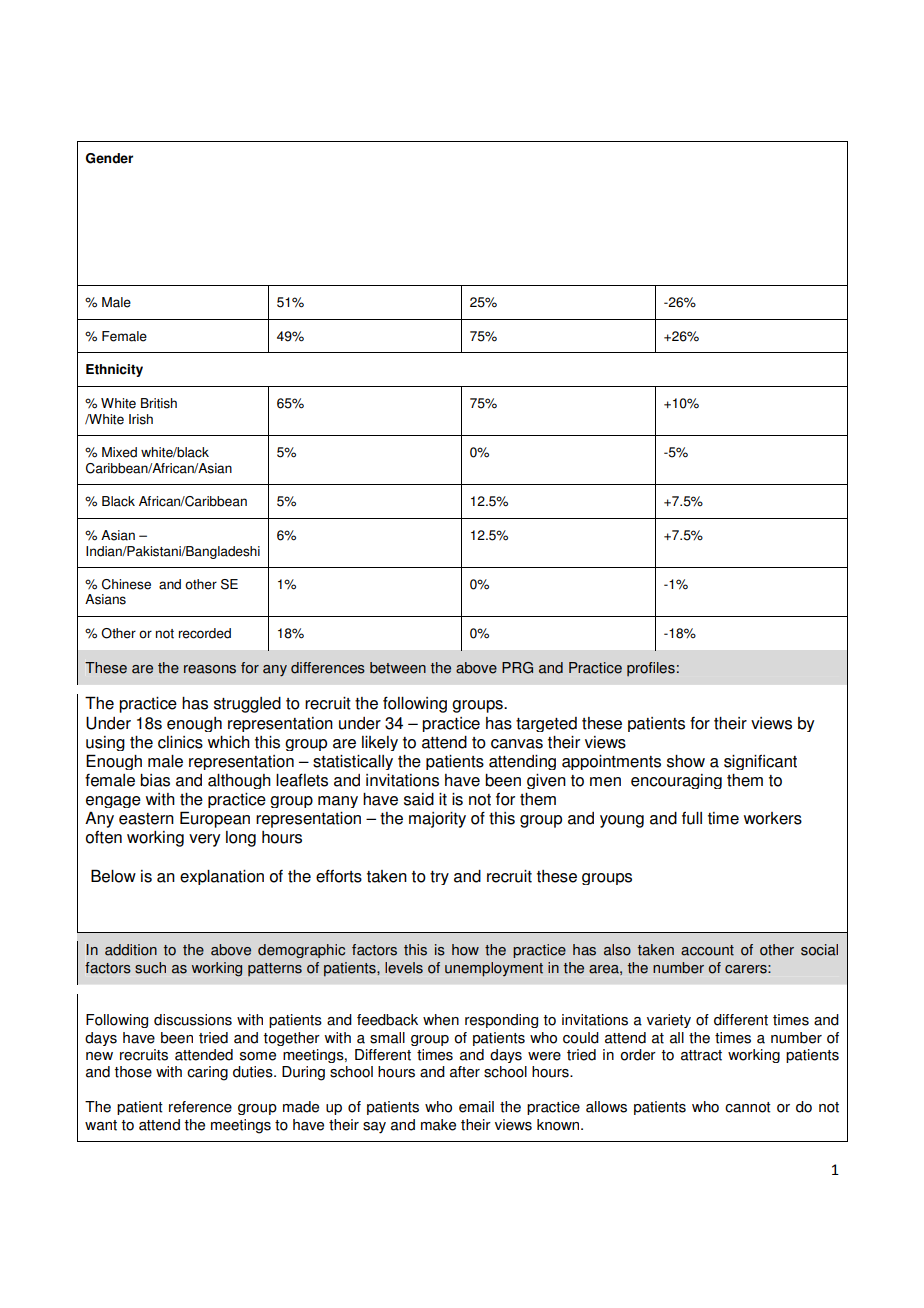  What do you see at coordinates (651, 669) in the screenshot?
I see `profiles` at bounding box center [651, 669].
